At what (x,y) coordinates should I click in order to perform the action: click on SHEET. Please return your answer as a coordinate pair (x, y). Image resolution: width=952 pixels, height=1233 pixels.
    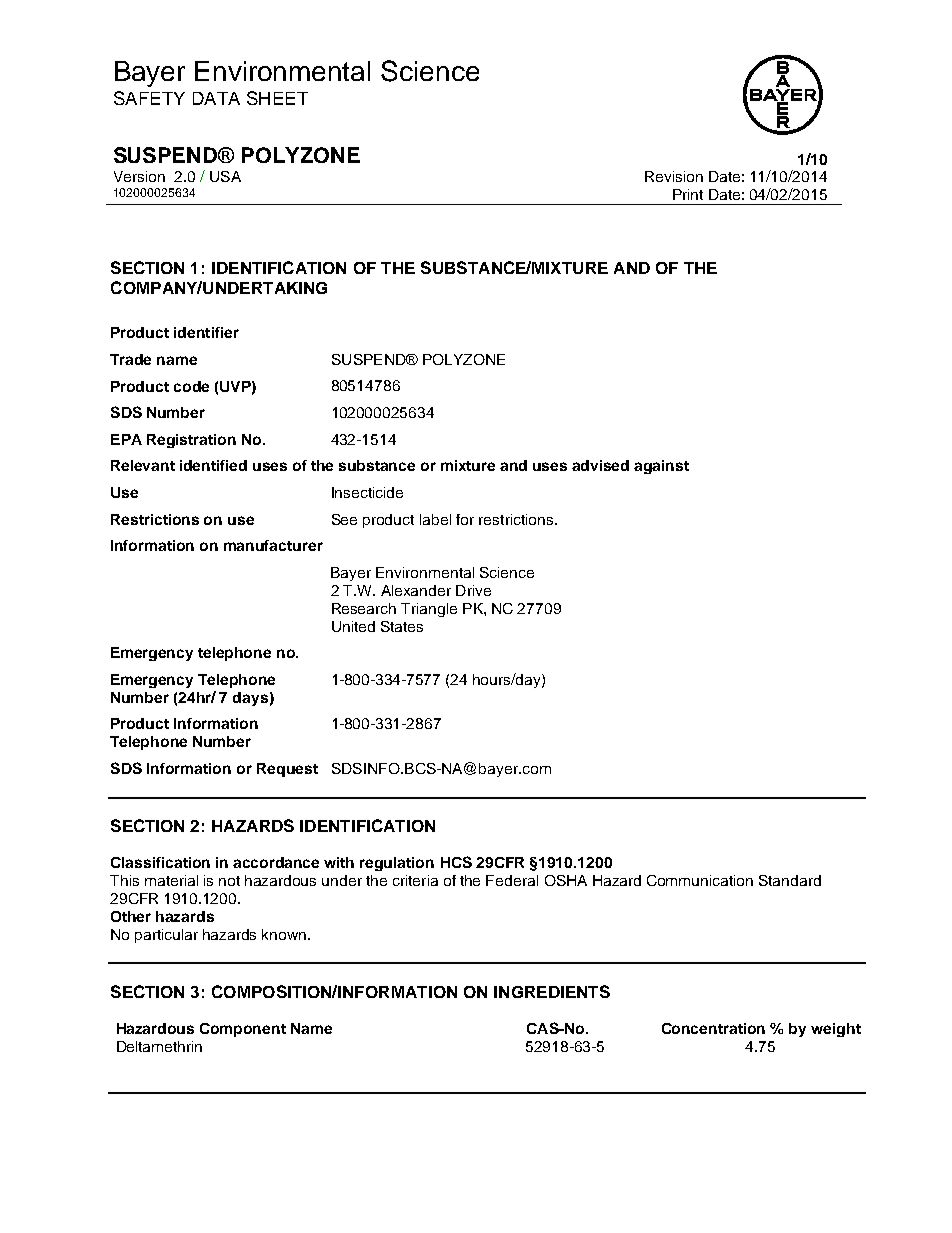
    Looking at the image, I should click on (277, 98).
